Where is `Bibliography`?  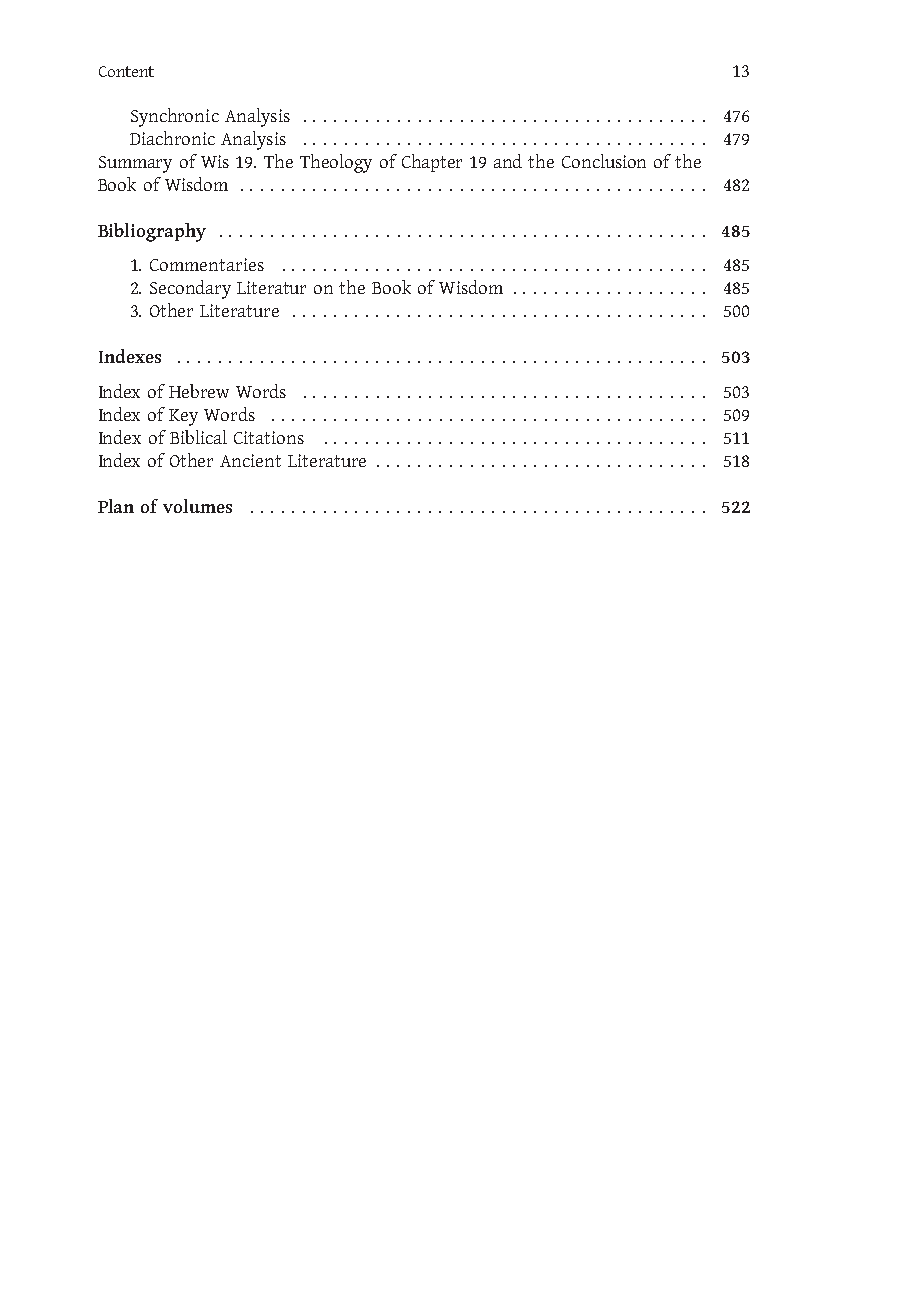 Bibliography is located at coordinates (152, 232).
